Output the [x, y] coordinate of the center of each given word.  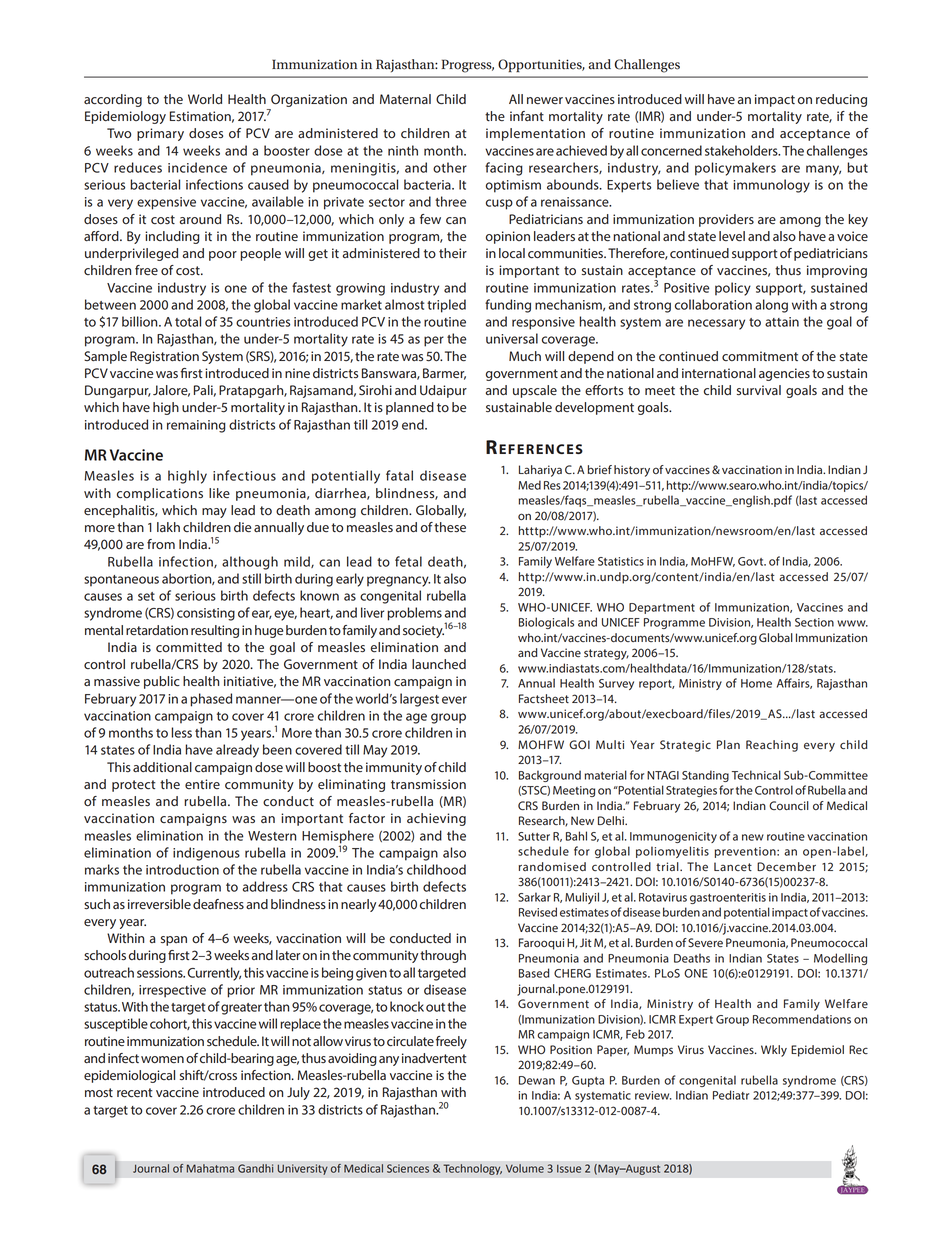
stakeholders [742, 150]
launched [439, 664]
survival [759, 390]
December [786, 867]
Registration [164, 357]
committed [189, 647]
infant [527, 116]
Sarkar [534, 897]
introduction [182, 869]
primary [160, 134]
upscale [535, 391]
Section [814, 622]
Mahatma [210, 1168]
